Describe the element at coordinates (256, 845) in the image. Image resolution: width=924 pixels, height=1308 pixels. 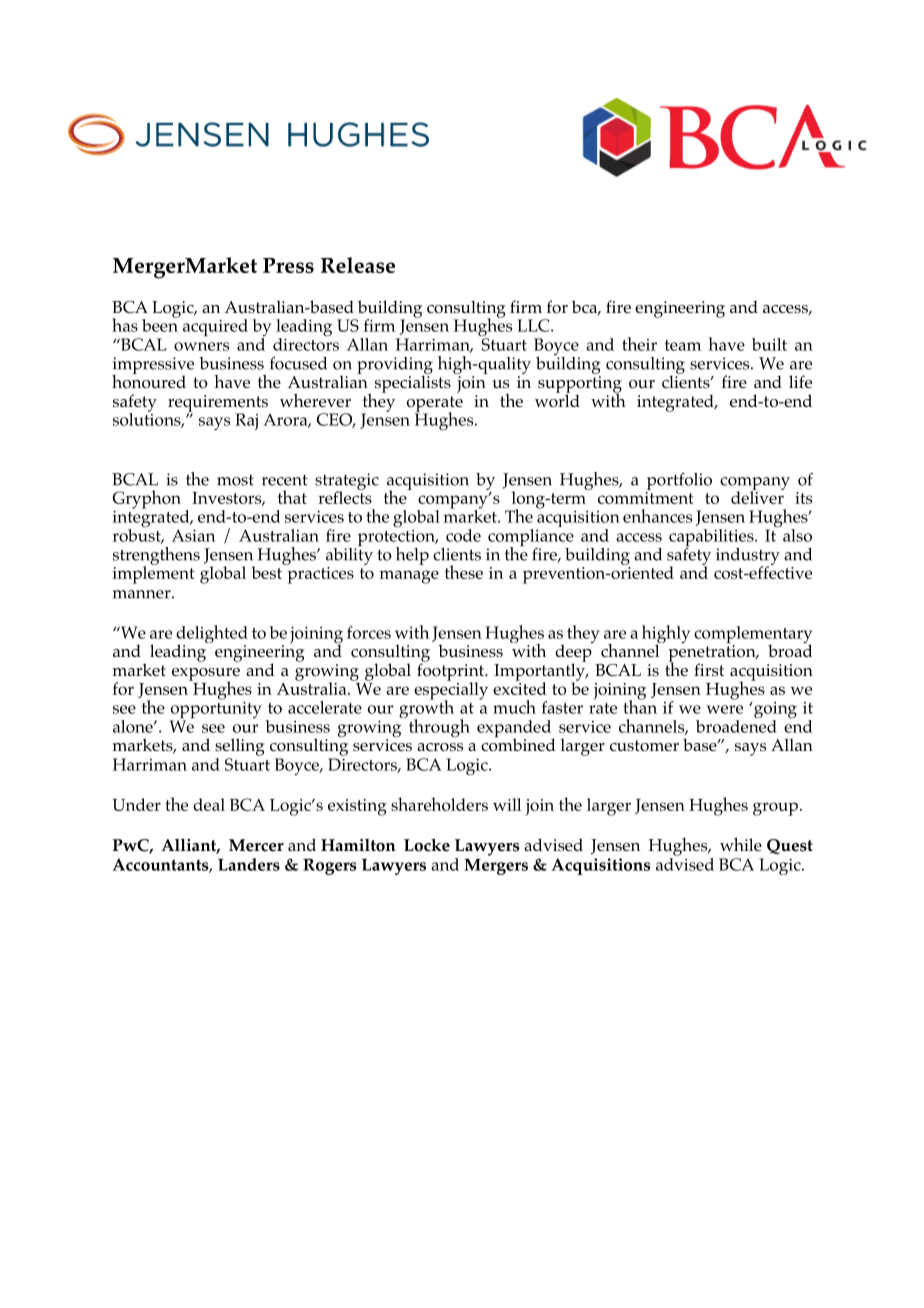
I see `Mercer` at that location.
